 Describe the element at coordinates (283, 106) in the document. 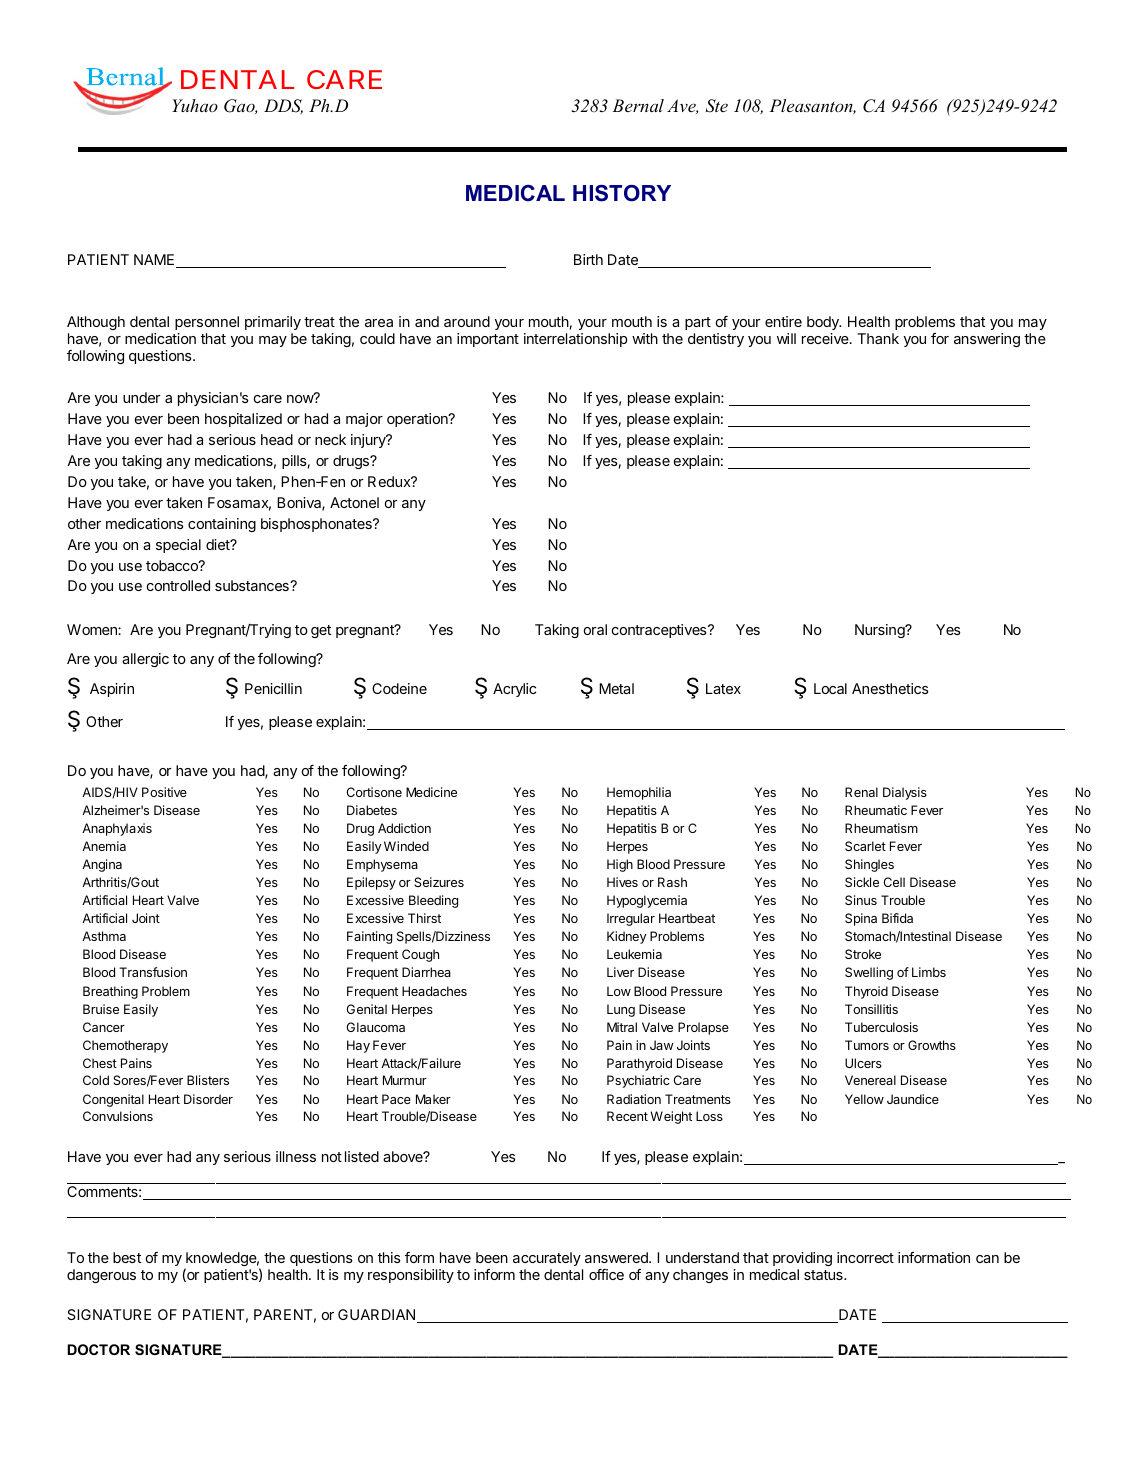

I see `DDS` at that location.
